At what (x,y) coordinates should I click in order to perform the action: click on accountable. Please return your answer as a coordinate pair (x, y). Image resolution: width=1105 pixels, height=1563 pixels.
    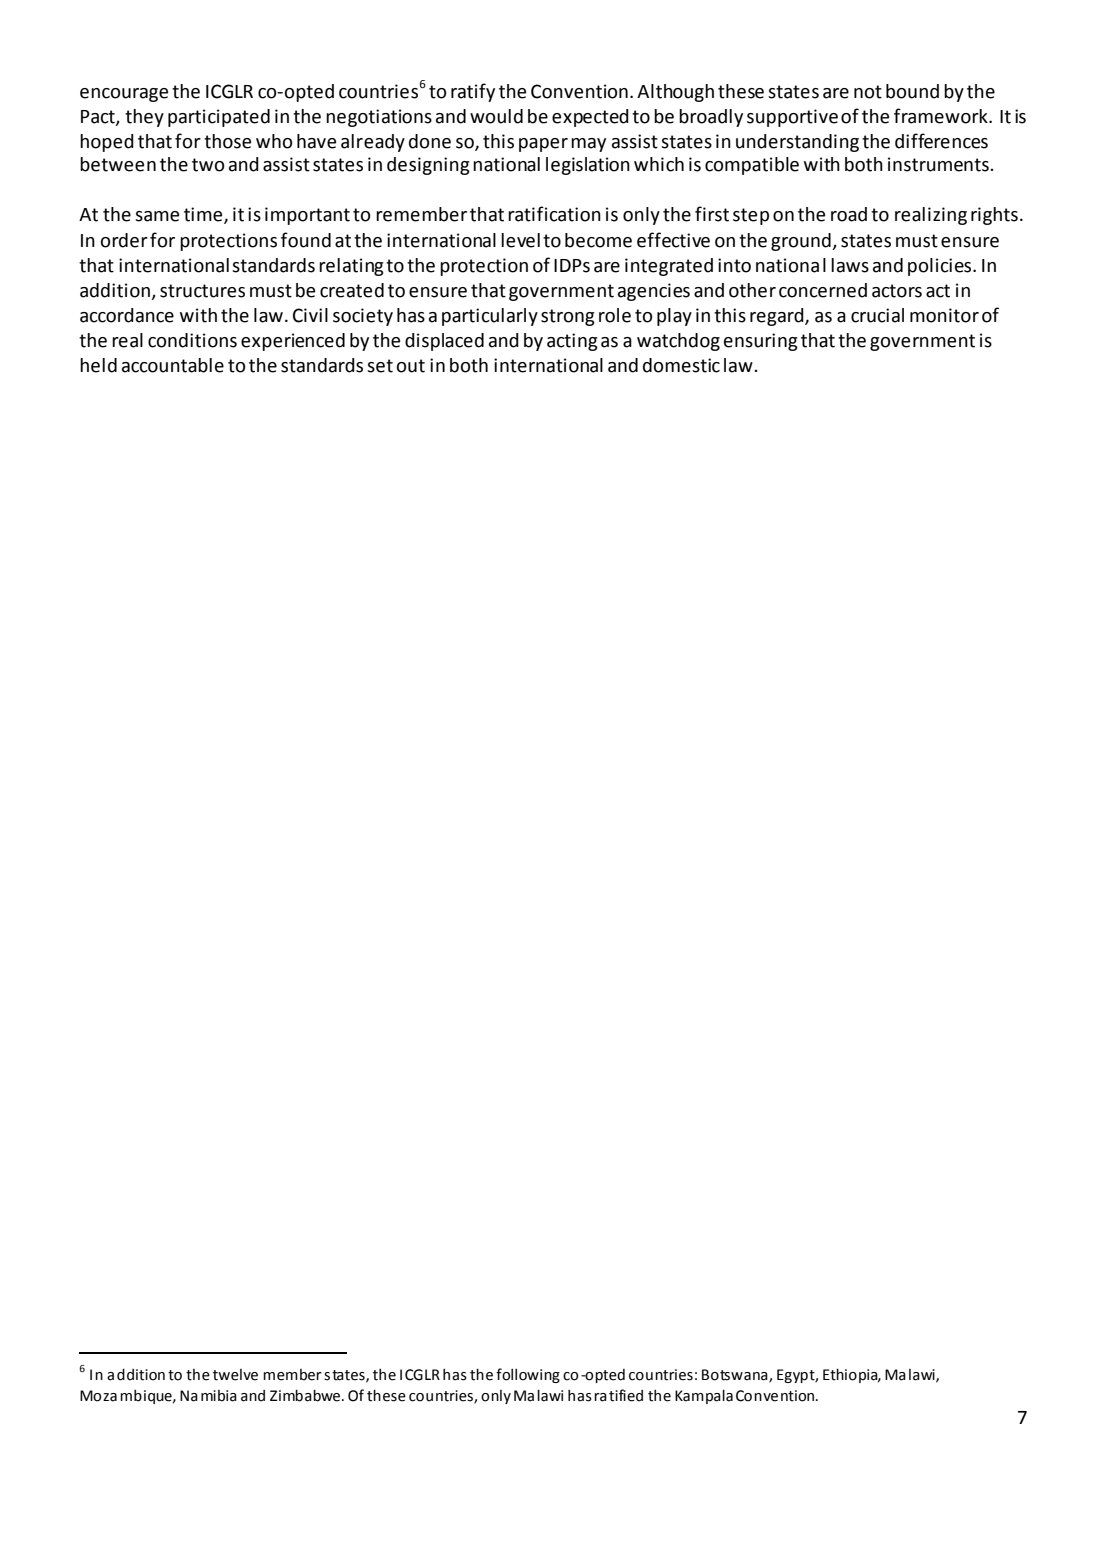
    Looking at the image, I should click on (173, 365).
